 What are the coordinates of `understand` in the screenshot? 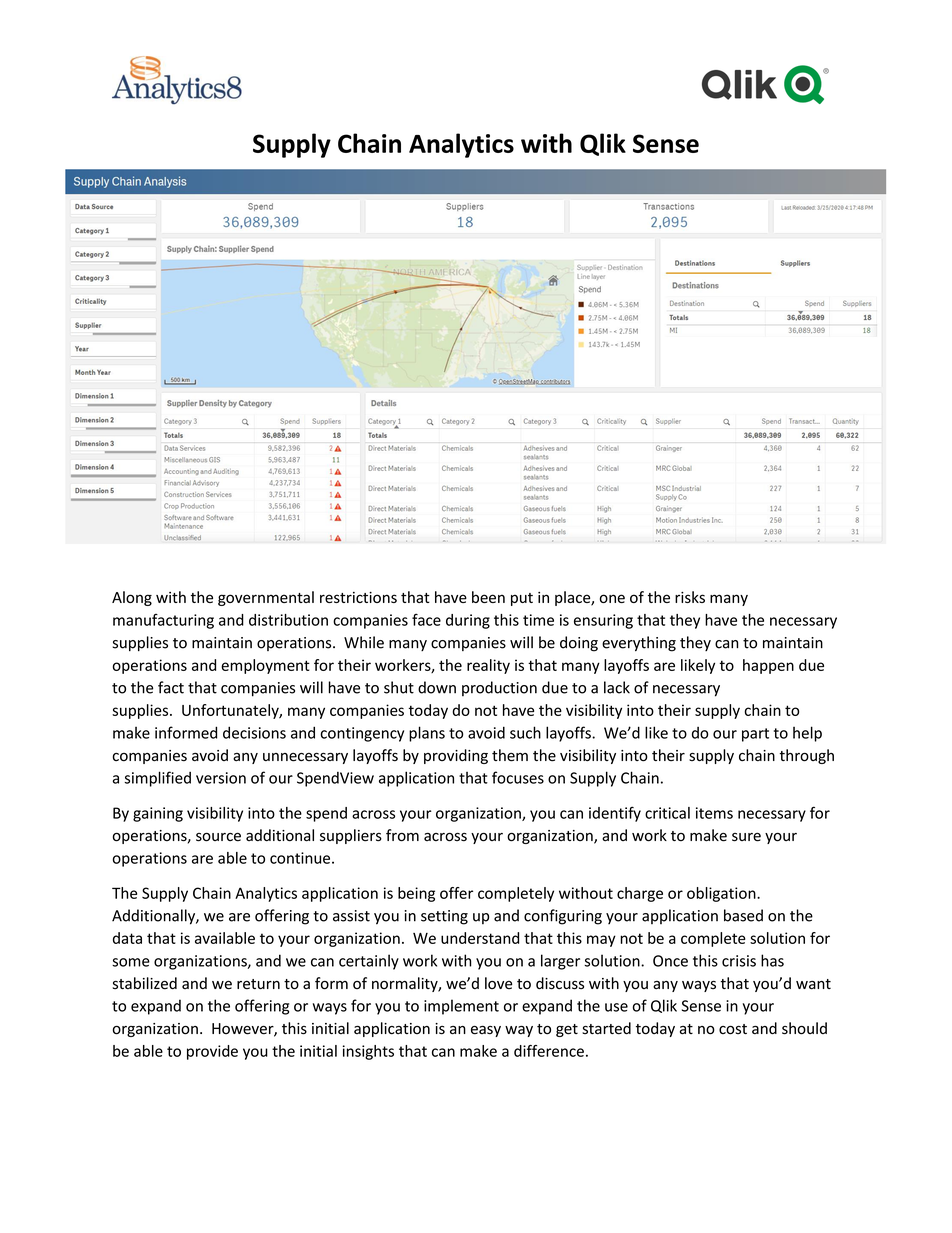 It's located at (480, 938).
